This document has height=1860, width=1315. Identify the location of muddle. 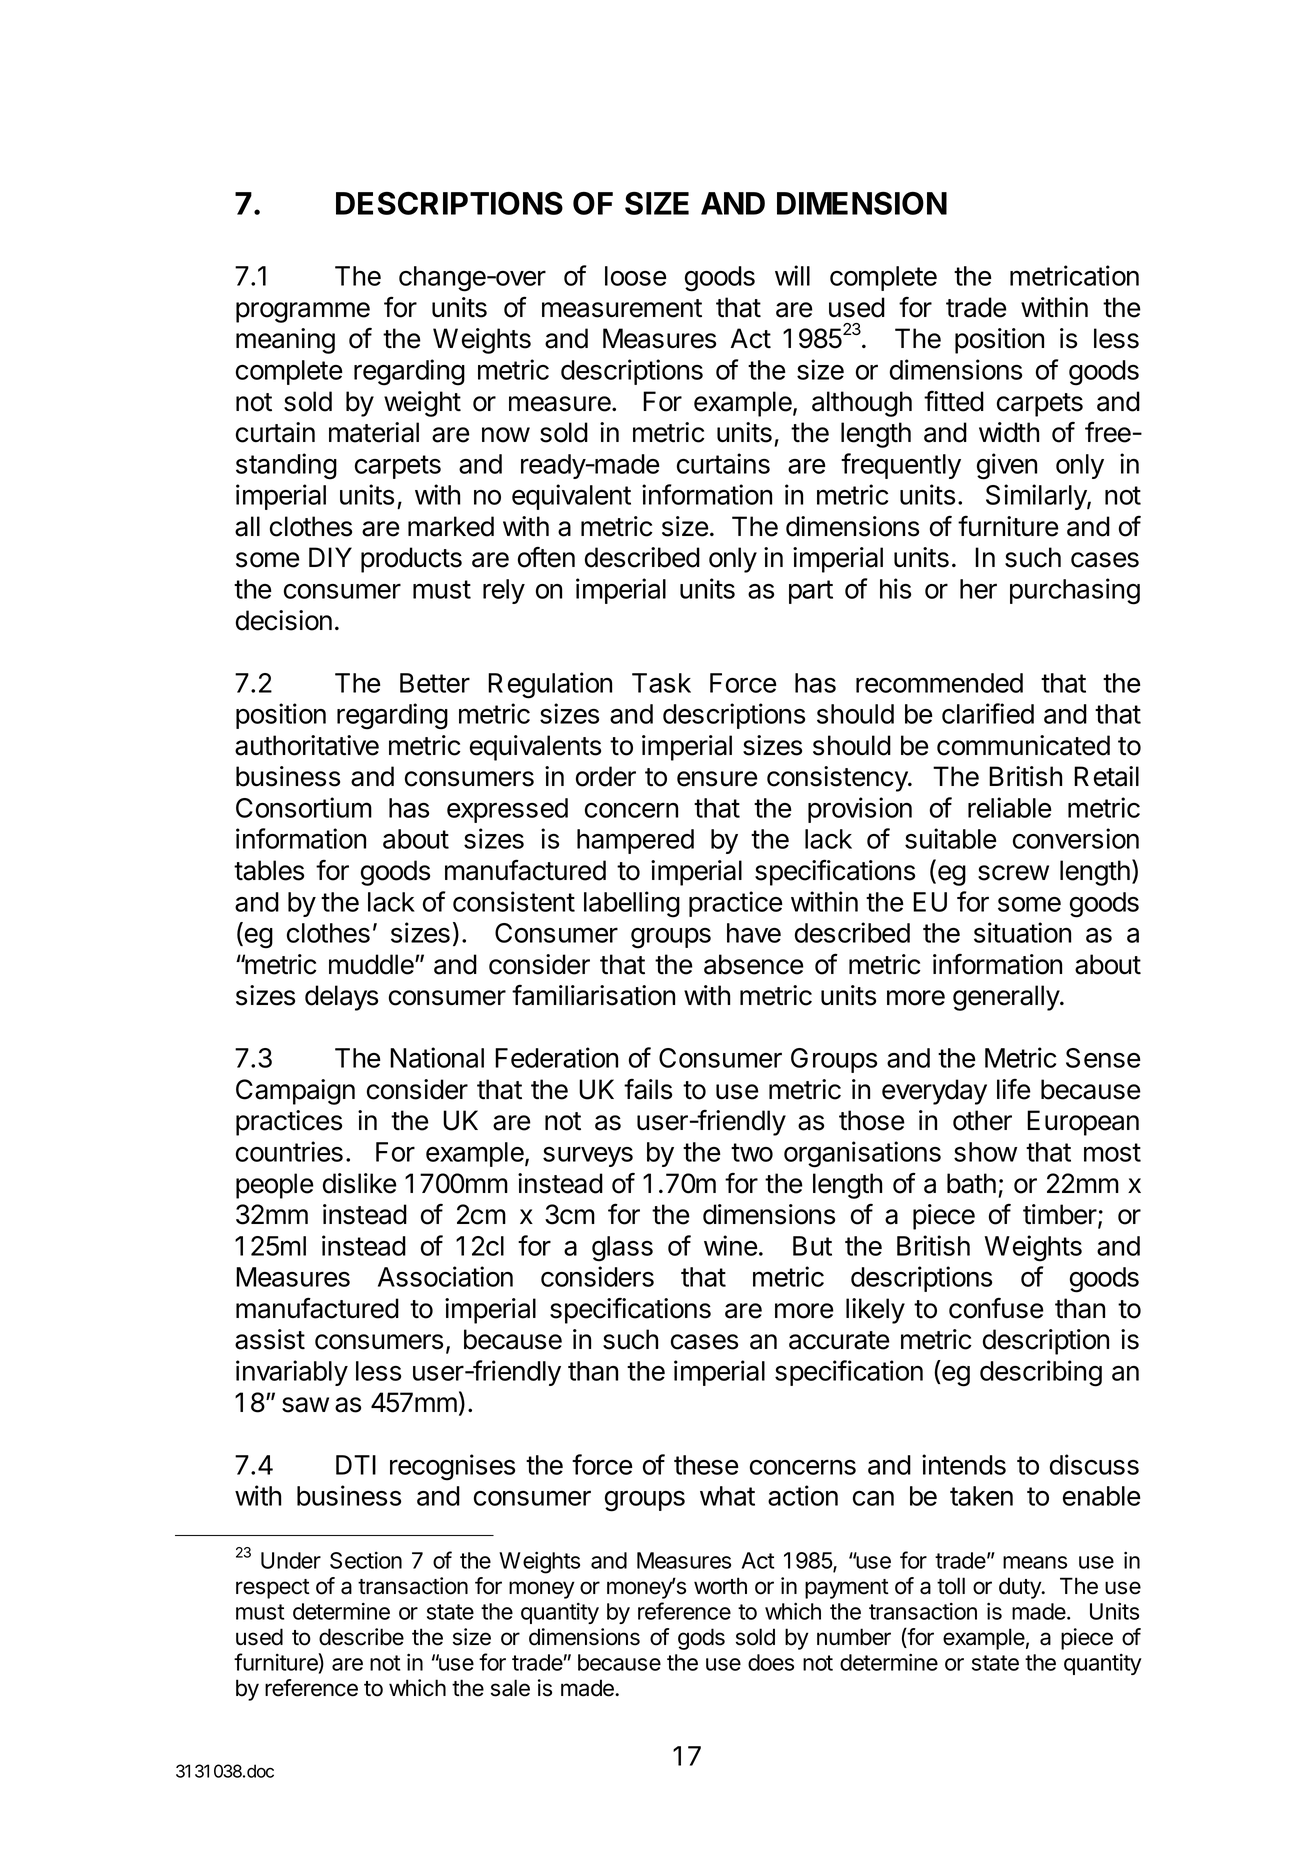
(372, 964).
